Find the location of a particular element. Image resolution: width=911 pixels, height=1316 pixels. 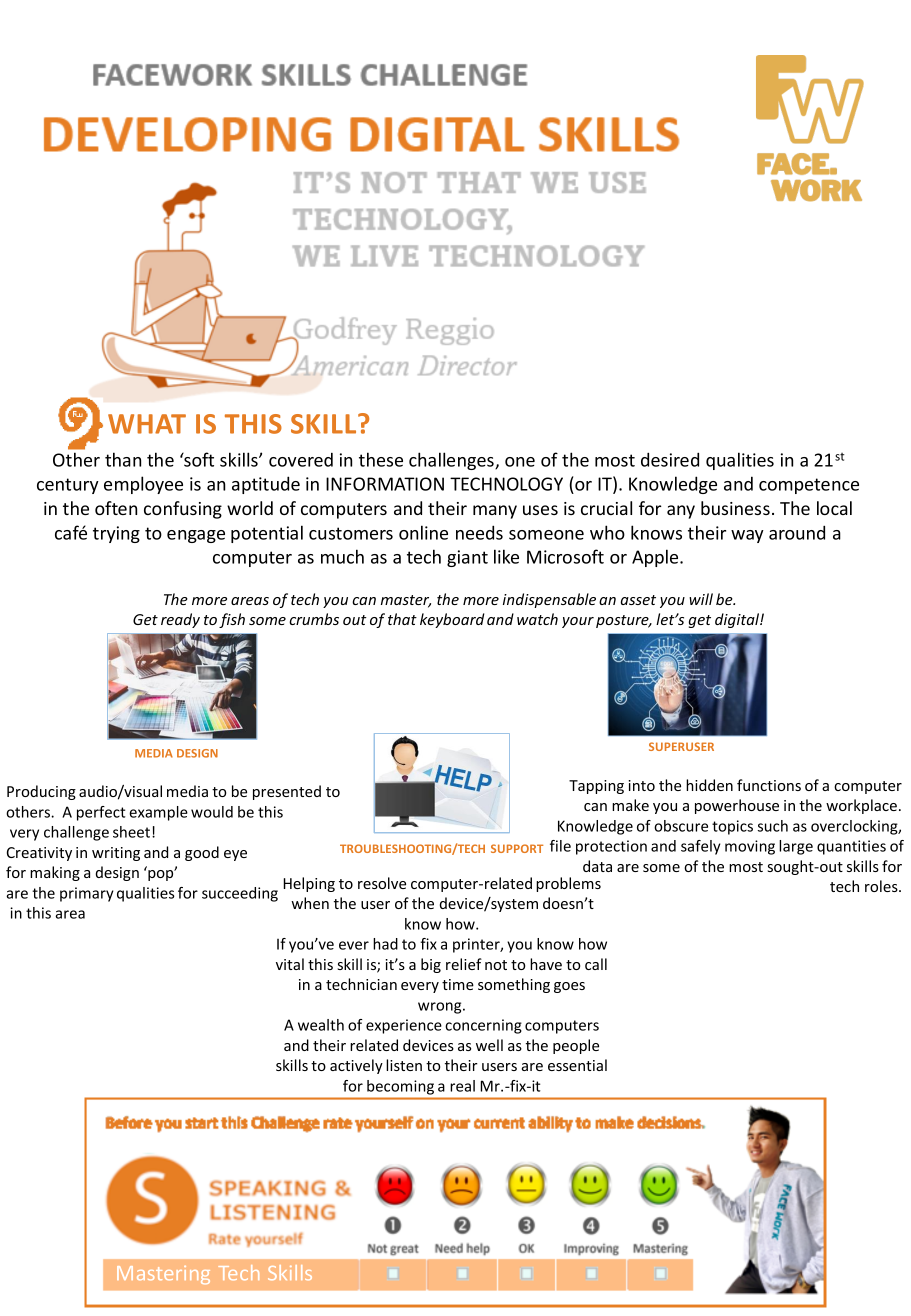

competence is located at coordinates (809, 486).
